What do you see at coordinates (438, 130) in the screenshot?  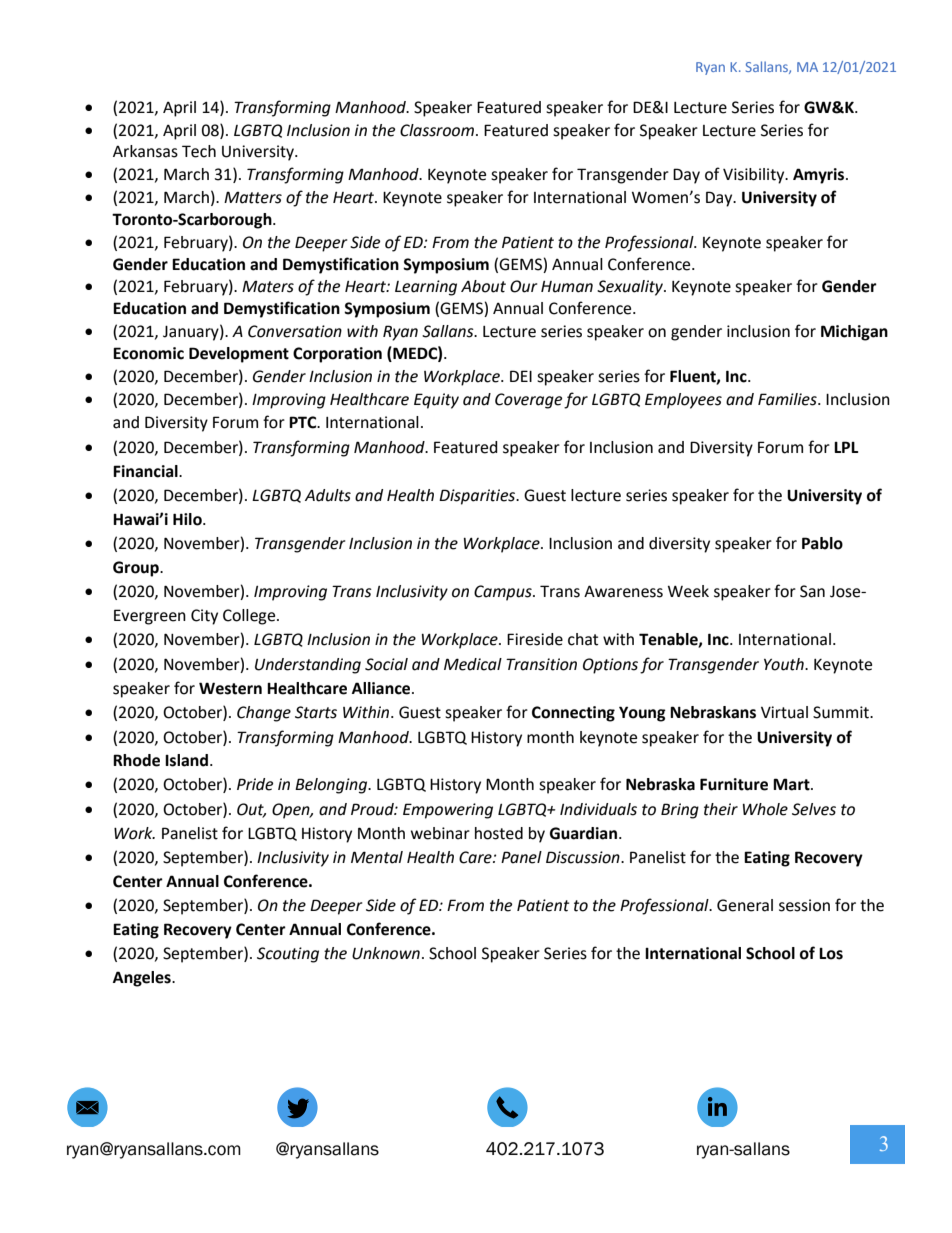 I see `Classroom` at bounding box center [438, 130].
